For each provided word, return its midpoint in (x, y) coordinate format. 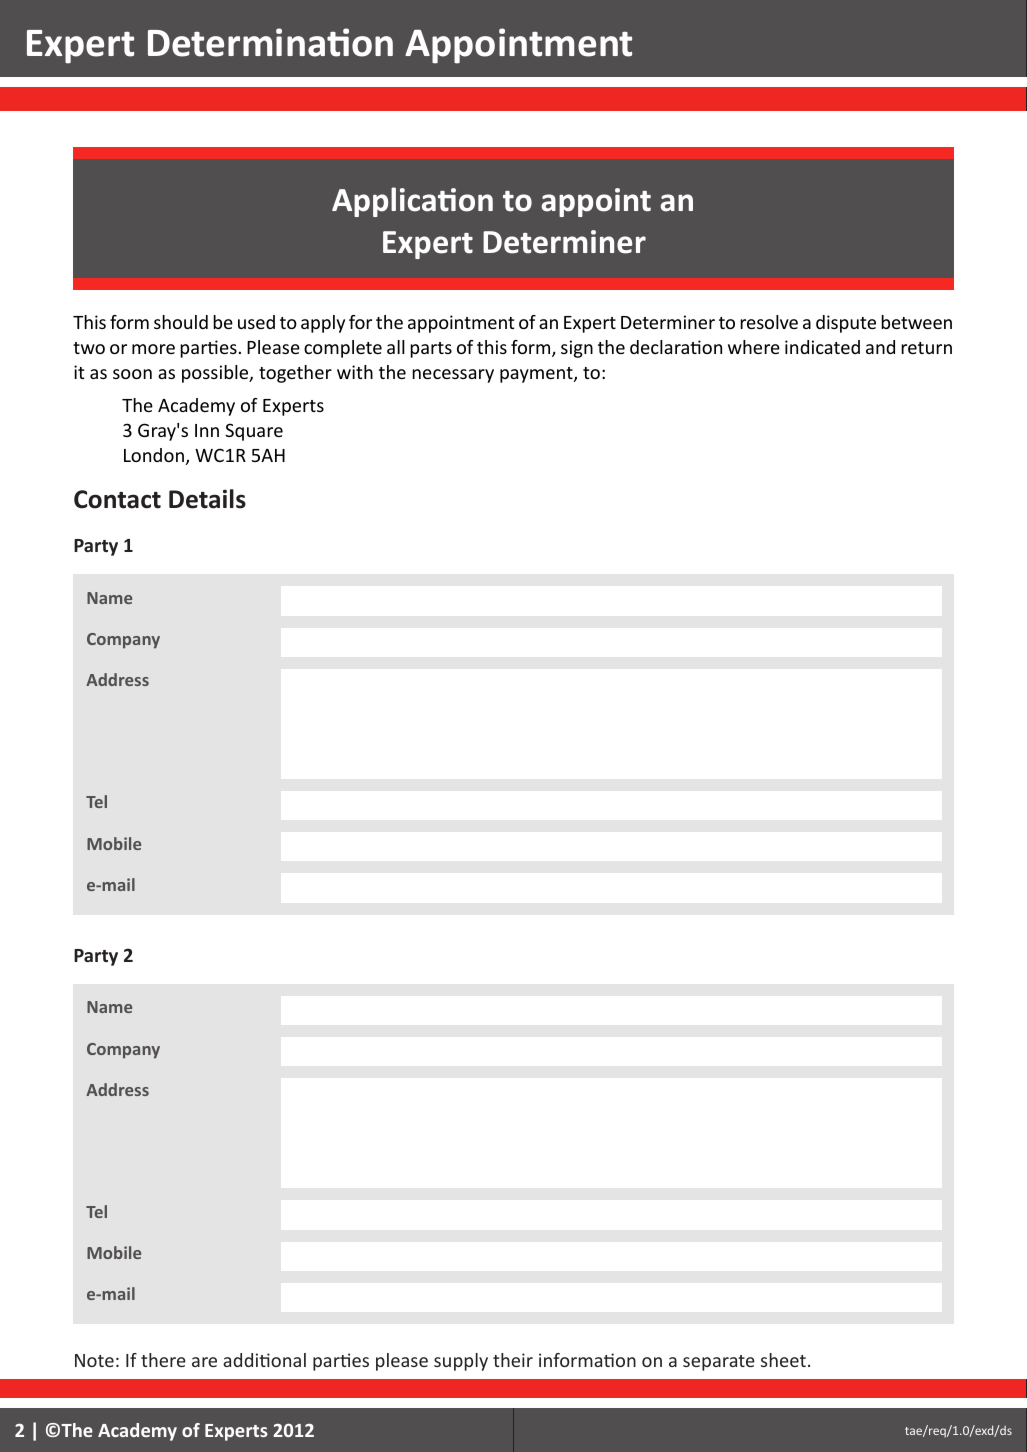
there (163, 1360)
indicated (822, 347)
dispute (846, 324)
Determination (270, 42)
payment (537, 375)
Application (412, 202)
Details (207, 499)
